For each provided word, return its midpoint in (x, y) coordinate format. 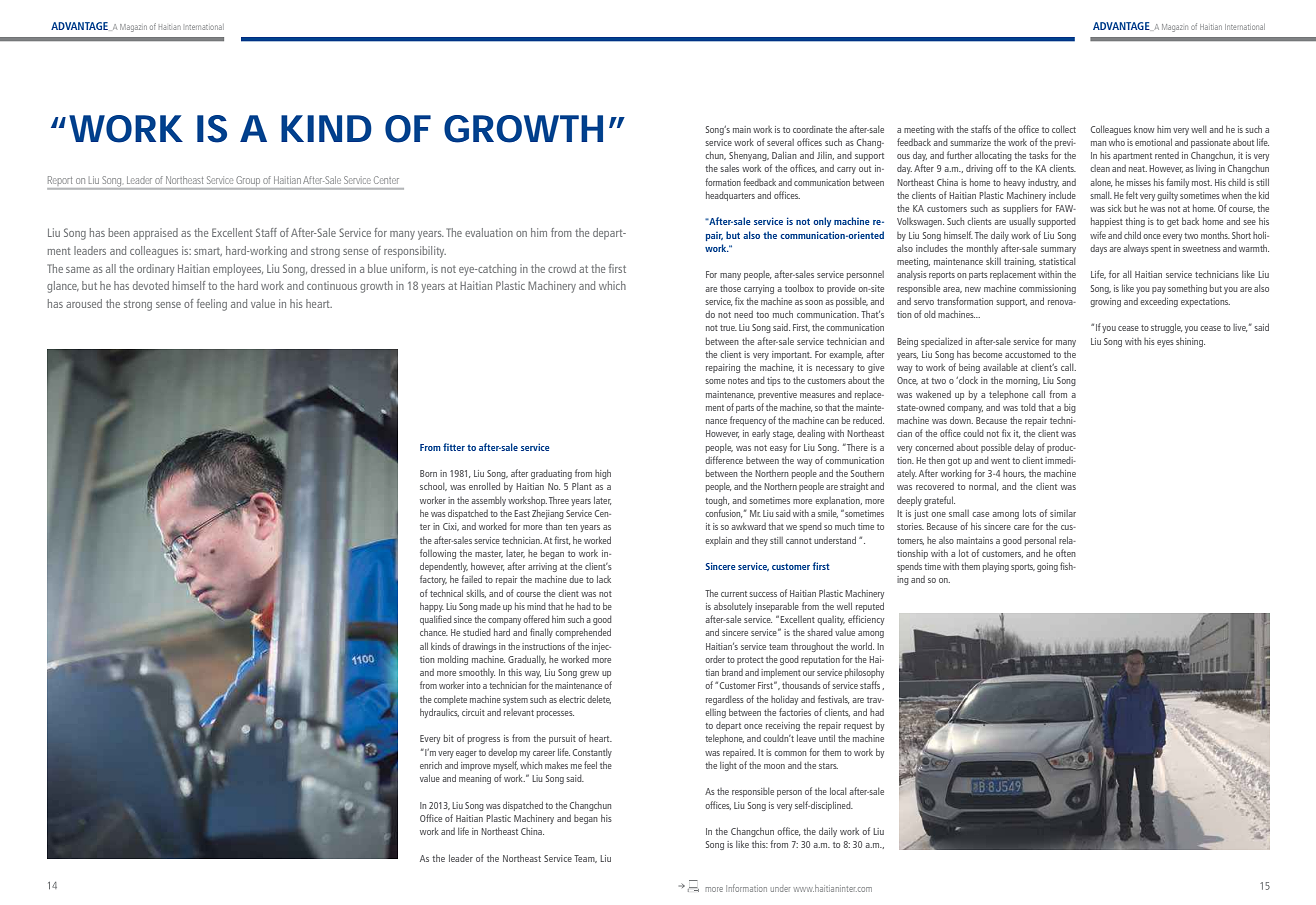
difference (724, 460)
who (1117, 142)
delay (1024, 448)
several (780, 142)
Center (386, 180)
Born (428, 473)
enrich (431, 765)
